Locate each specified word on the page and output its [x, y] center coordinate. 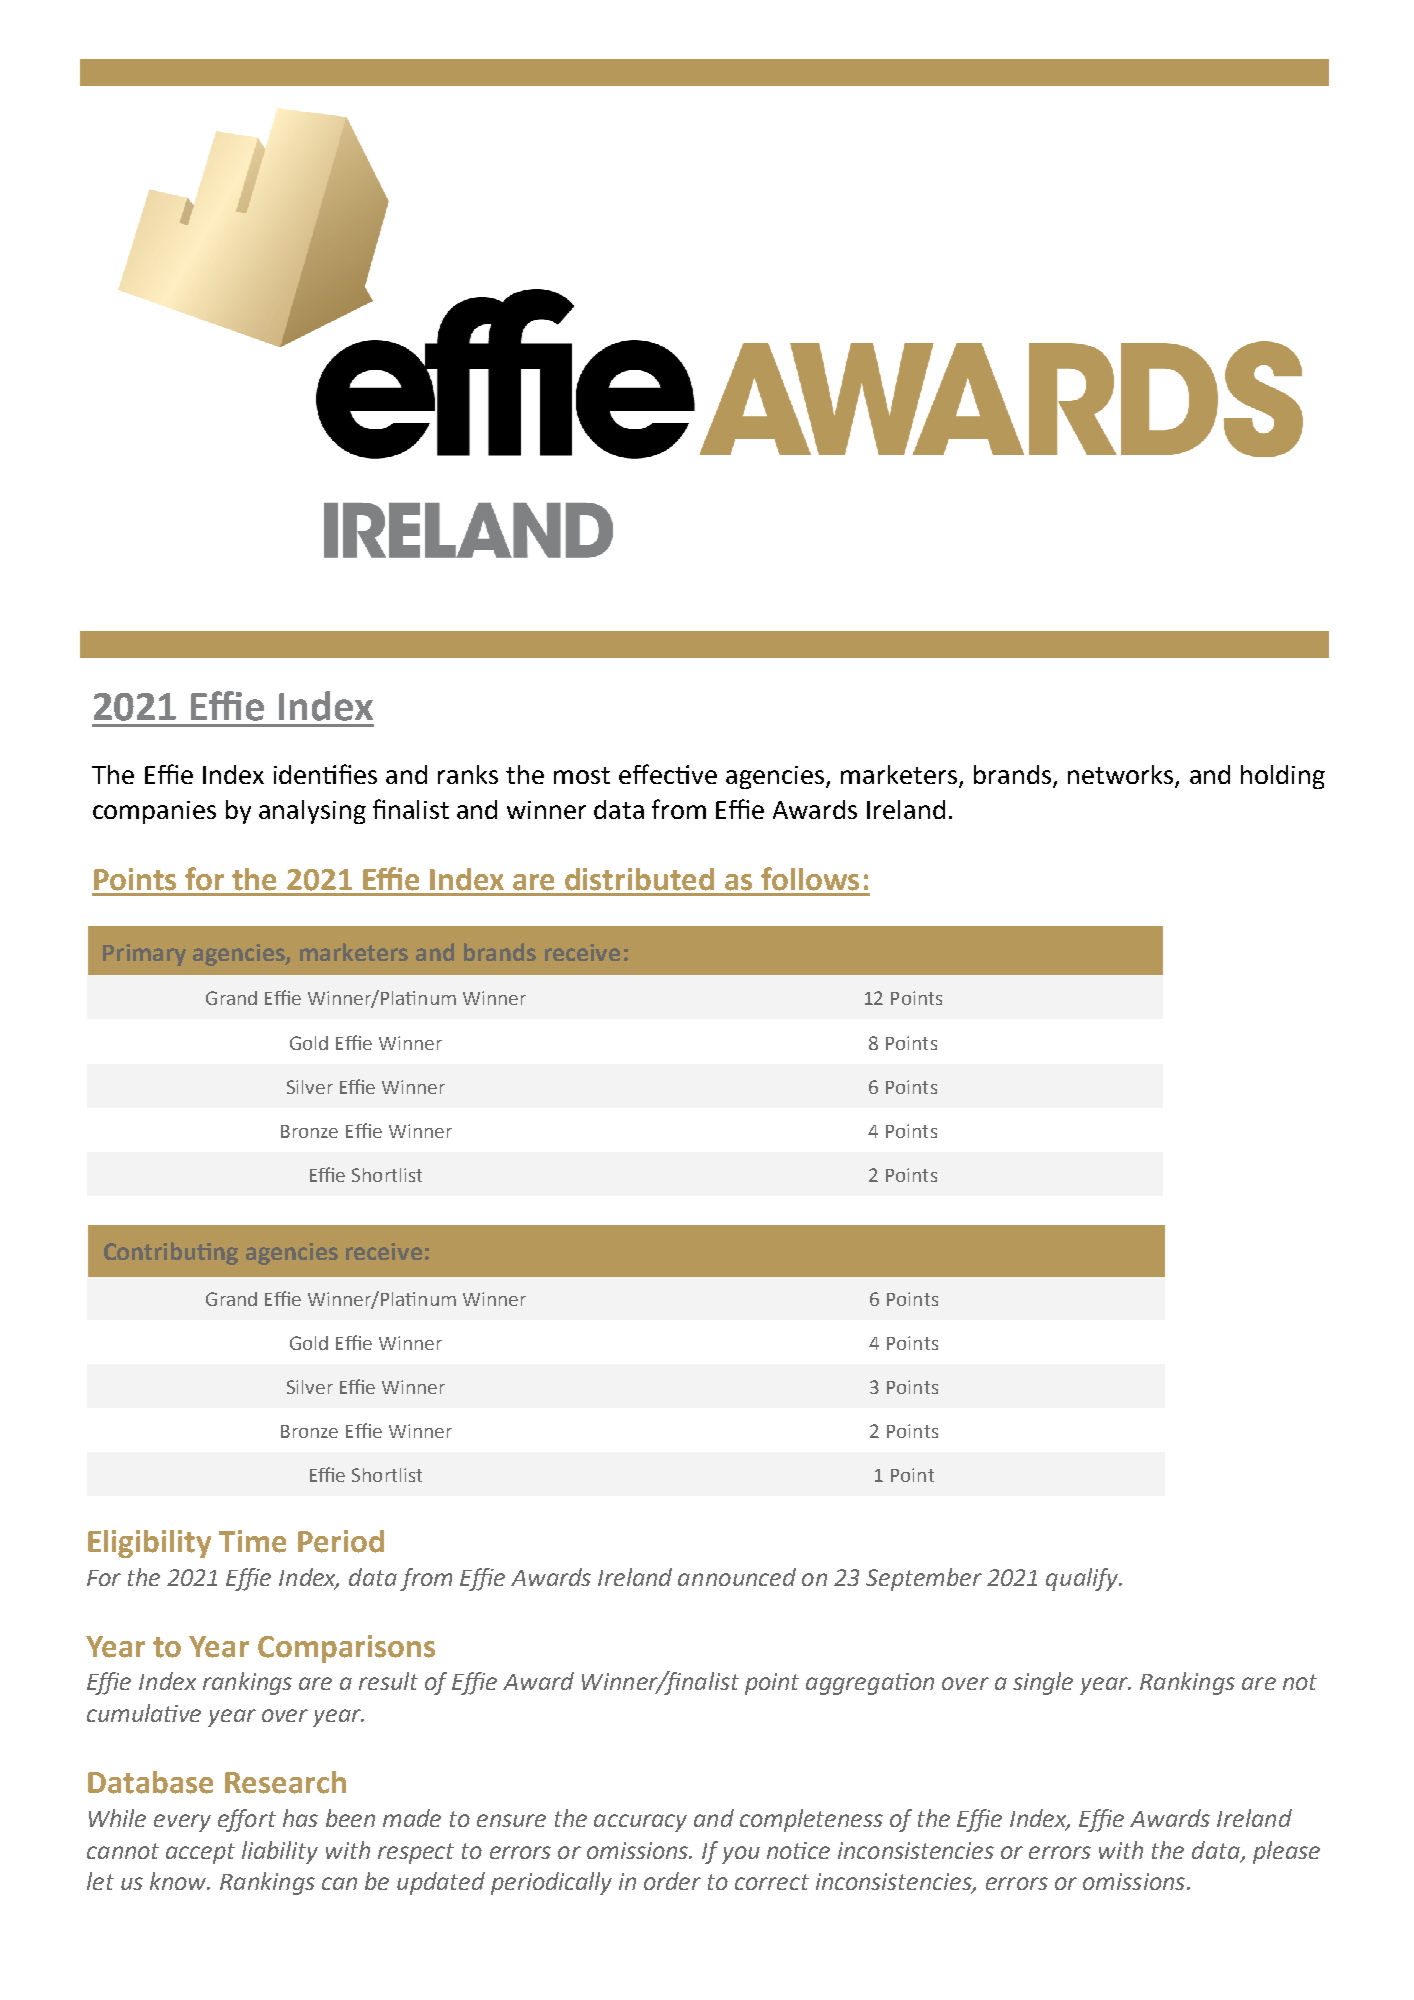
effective [668, 774]
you [741, 1855]
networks [1120, 774]
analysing [312, 812]
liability [280, 1852]
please [1286, 1852]
